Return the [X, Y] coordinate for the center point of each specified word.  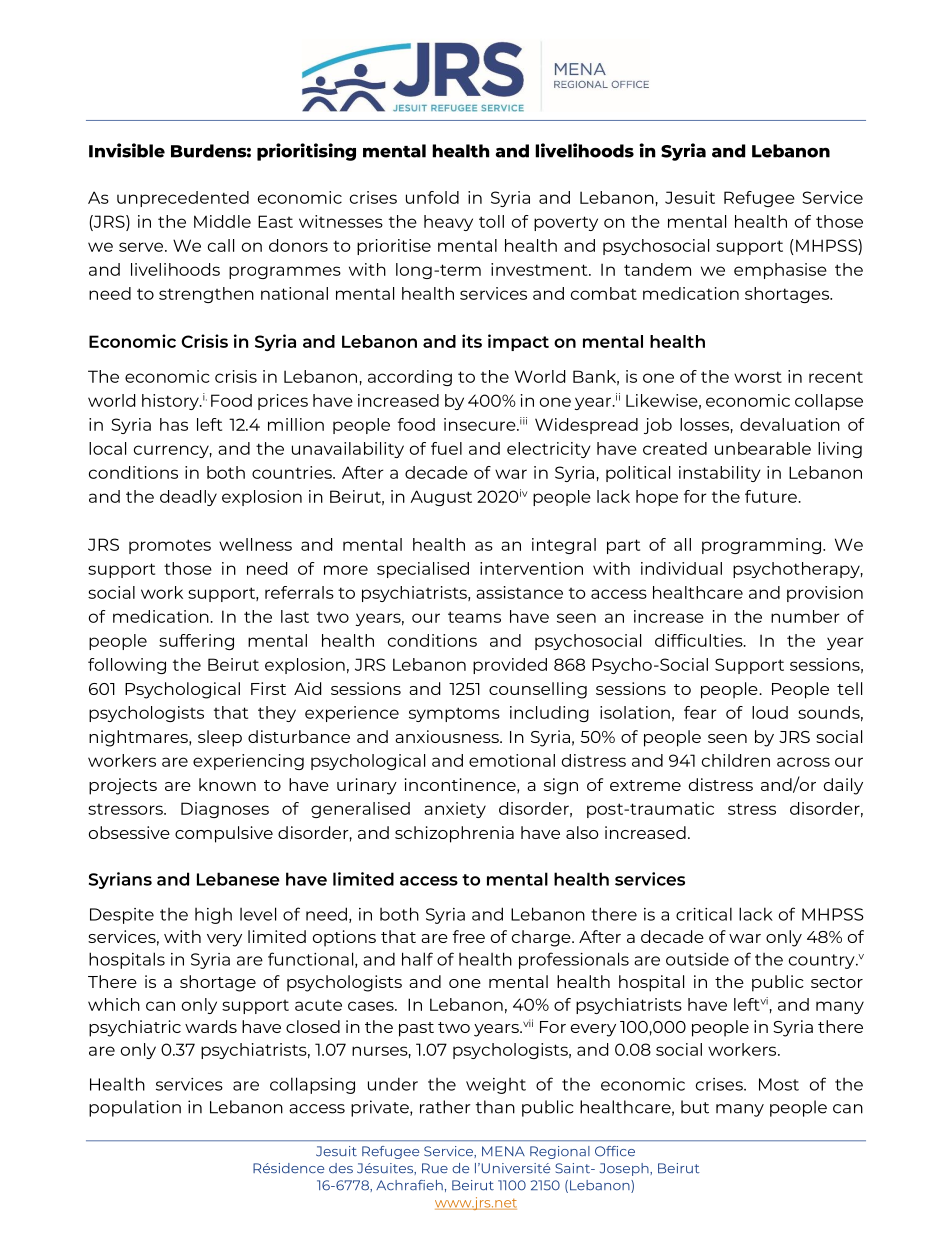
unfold [432, 197]
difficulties [700, 640]
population [135, 1108]
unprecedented [183, 199]
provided [510, 666]
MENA [503, 1151]
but [695, 1107]
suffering [196, 642]
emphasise [780, 271]
